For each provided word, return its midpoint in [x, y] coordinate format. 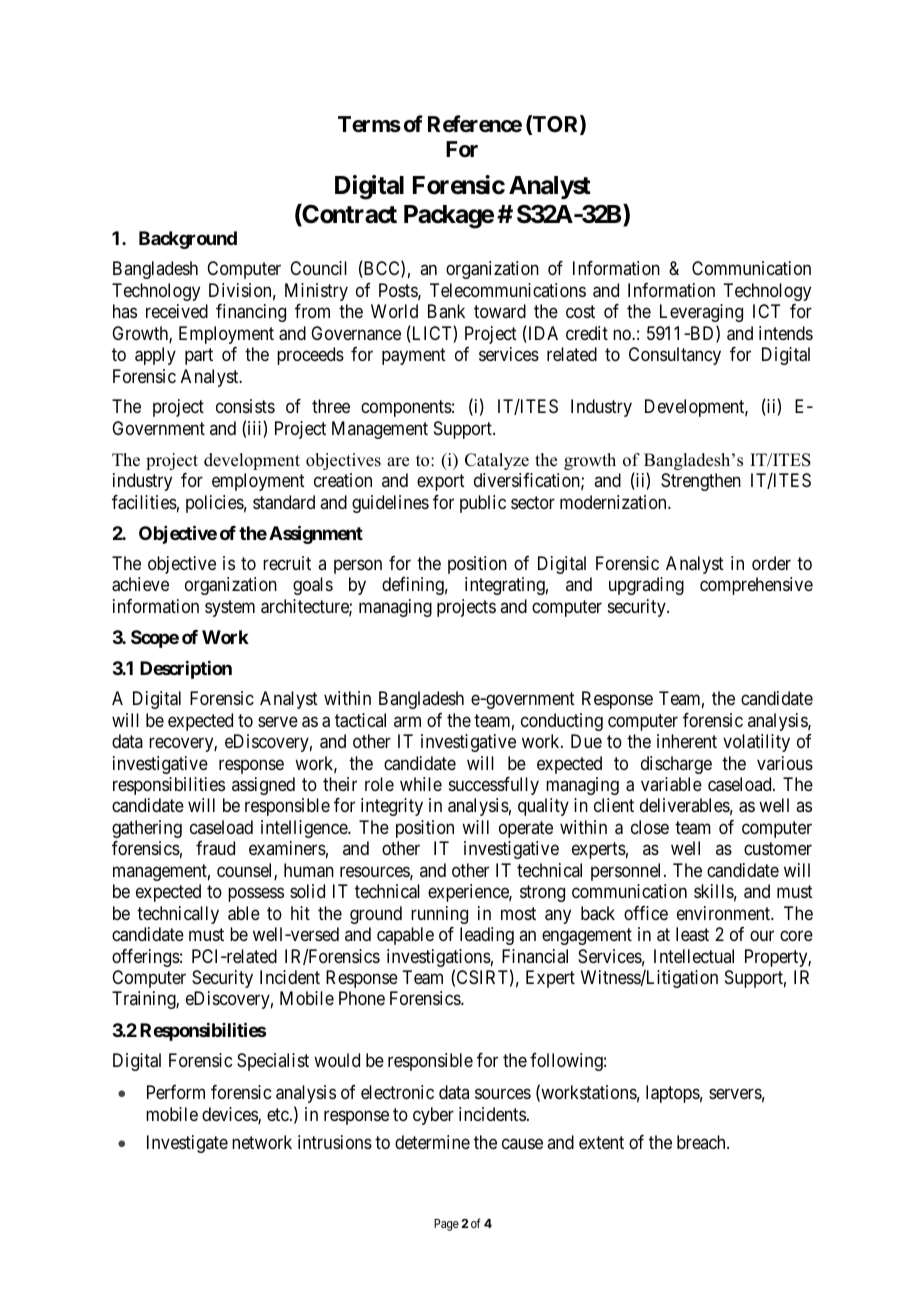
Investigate [187, 1144]
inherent [687, 741]
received [177, 311]
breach [702, 1142]
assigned [263, 786]
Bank [446, 311]
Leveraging [701, 313]
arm [407, 721]
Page [446, 1225]
